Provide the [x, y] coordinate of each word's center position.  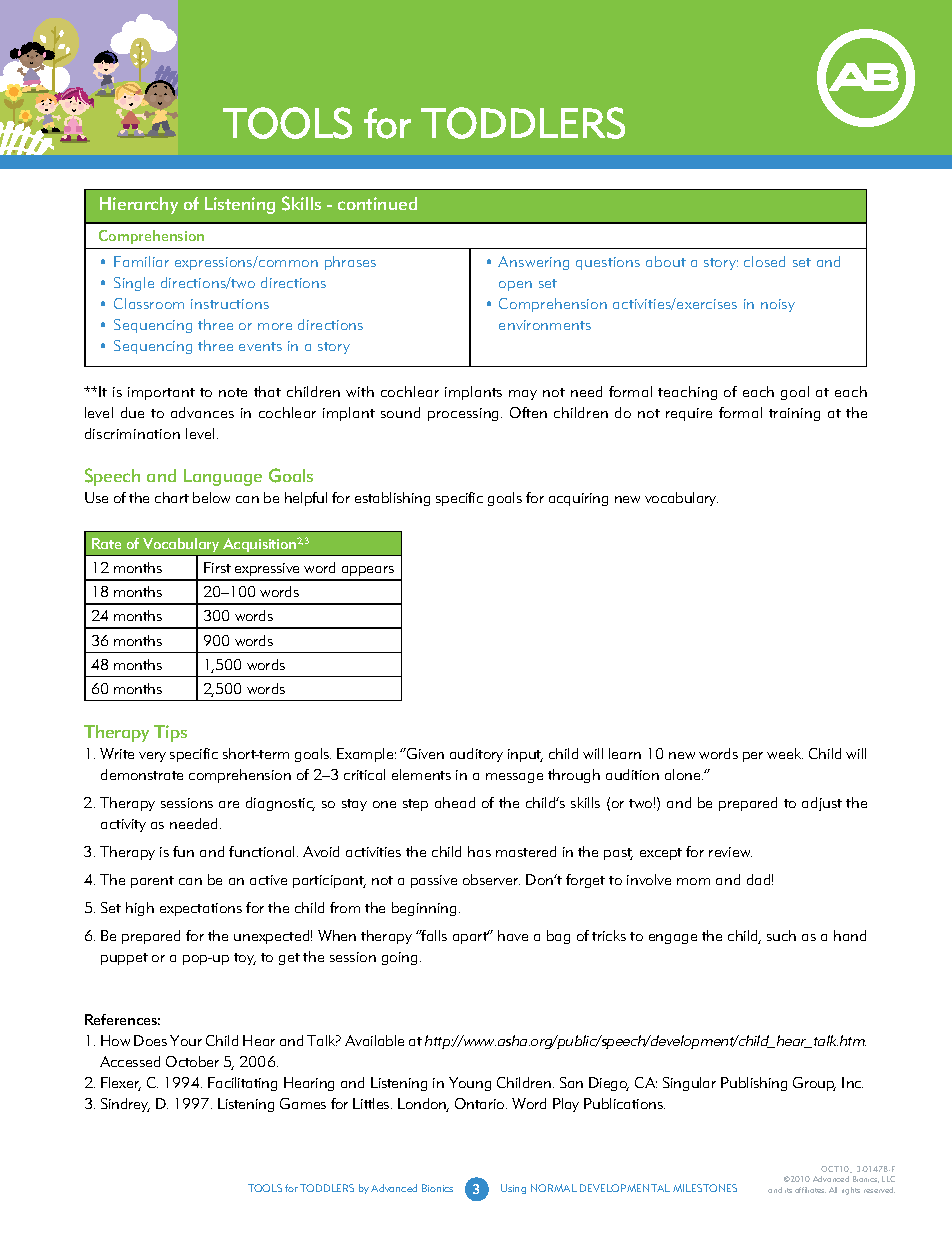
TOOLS [265, 1188]
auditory [476, 755]
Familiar [141, 261]
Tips [170, 733]
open [515, 286]
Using [513, 1189]
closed [764, 261]
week [785, 753]
